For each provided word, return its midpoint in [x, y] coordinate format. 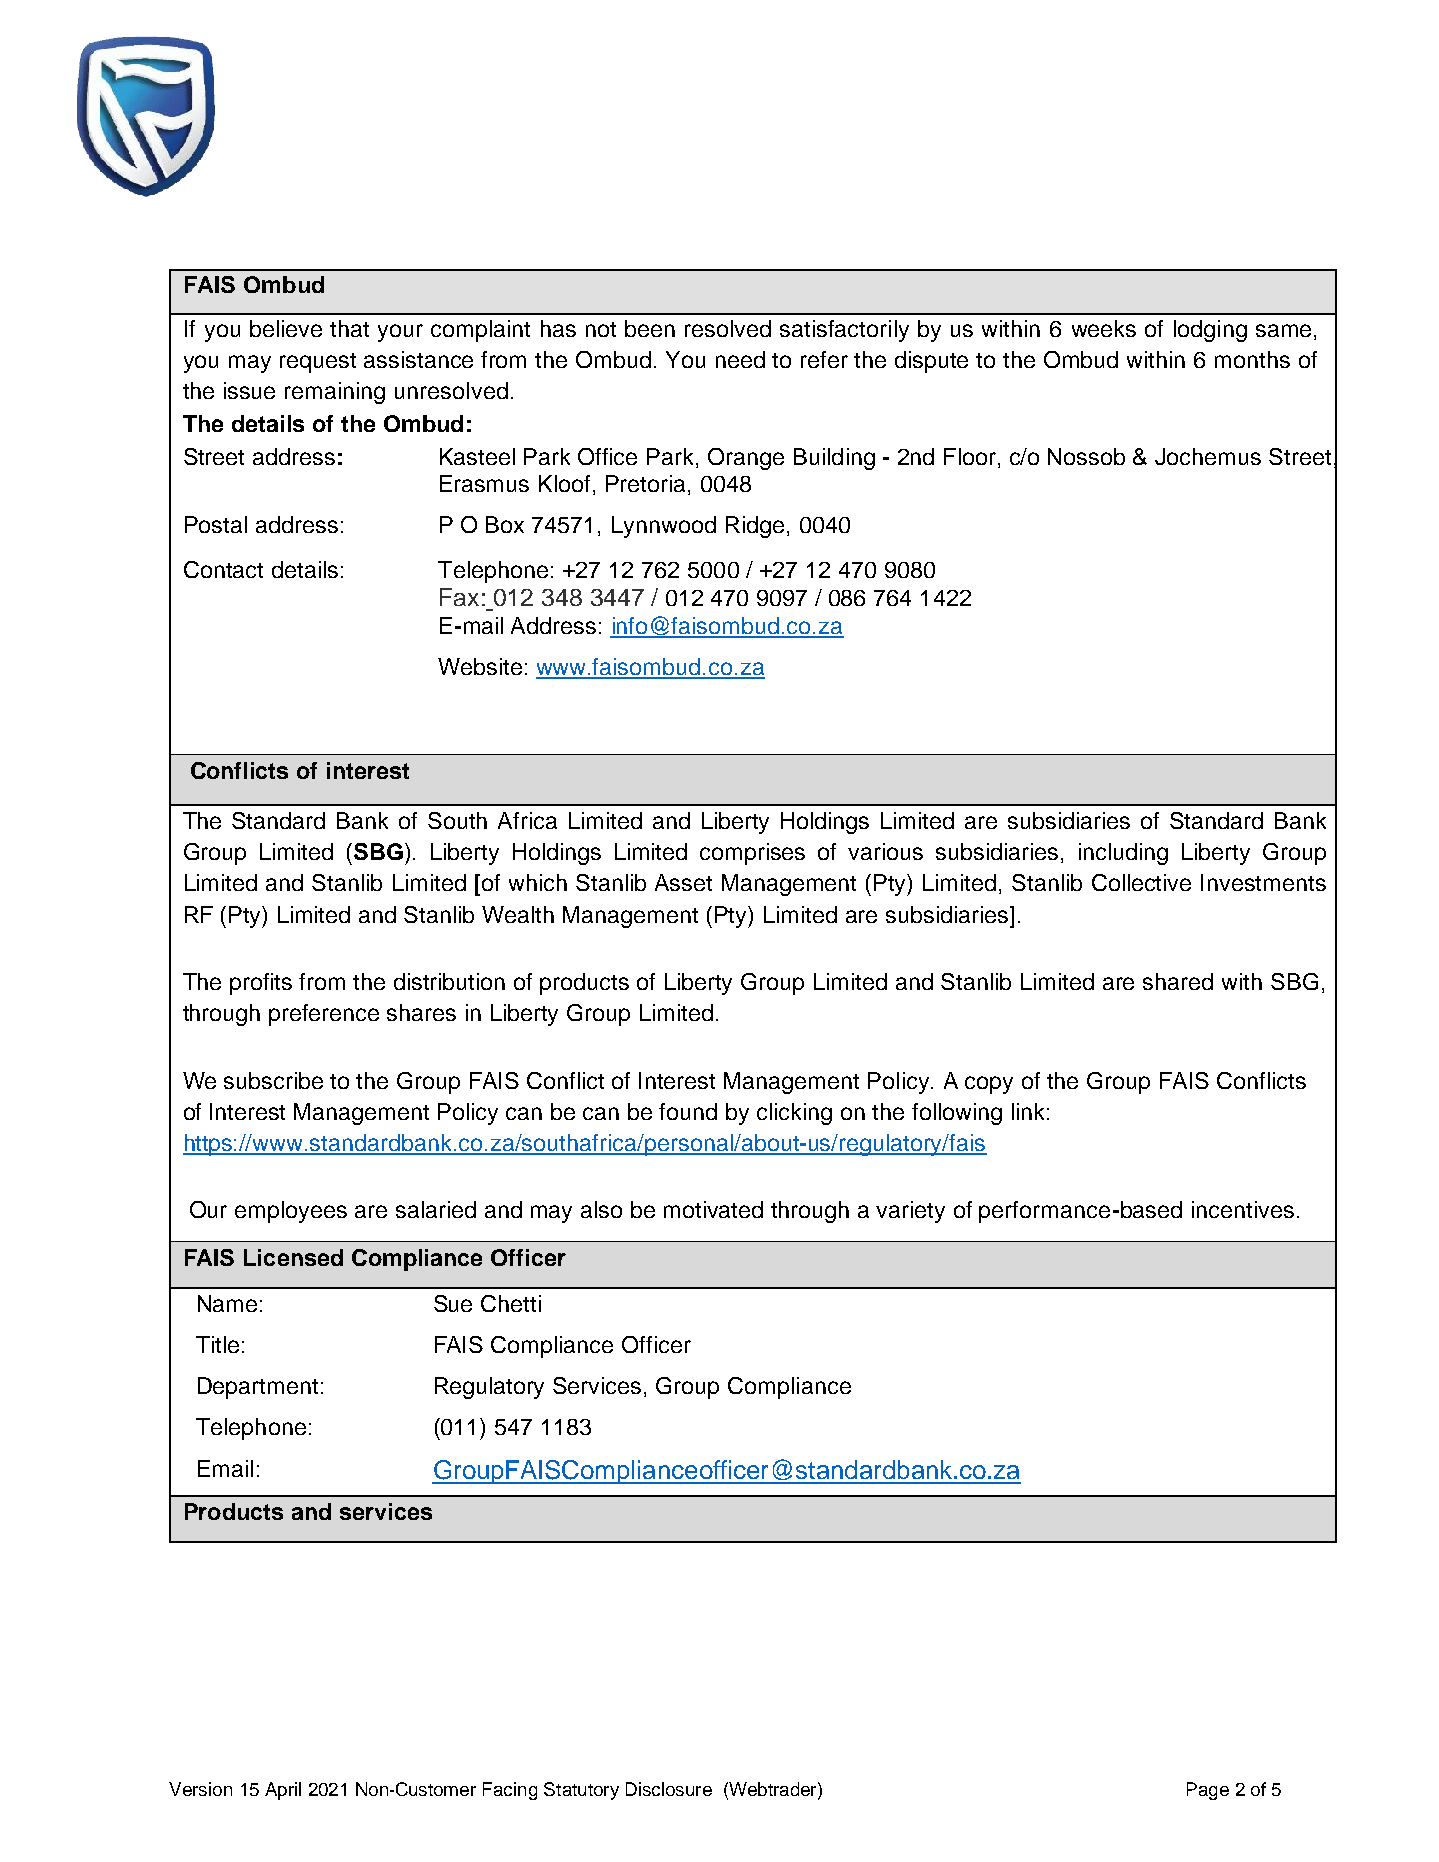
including [1123, 854]
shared [1178, 981]
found [688, 1111]
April [283, 1791]
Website [480, 666]
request [318, 363]
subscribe [273, 1080]
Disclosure [669, 1789]
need [740, 359]
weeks [1104, 328]
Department [258, 1388]
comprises [752, 854]
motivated [713, 1209]
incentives [1243, 1209]
